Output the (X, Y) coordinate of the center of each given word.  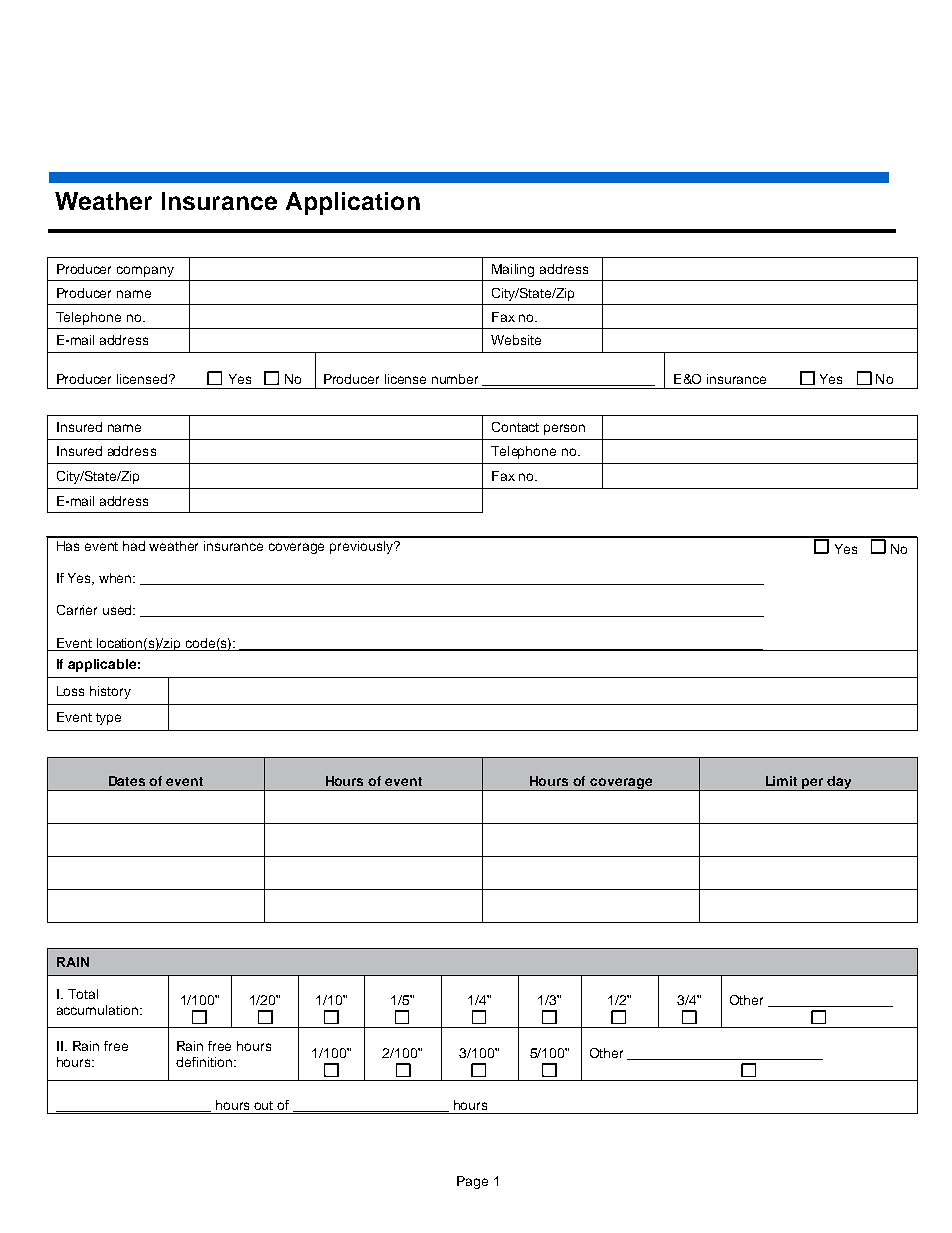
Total (83, 994)
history (110, 692)
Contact (515, 427)
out (263, 1105)
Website (516, 340)
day (840, 783)
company (145, 271)
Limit (781, 781)
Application (353, 203)
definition (204, 1062)
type (108, 719)
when (117, 578)
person (564, 429)
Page (472, 1182)
